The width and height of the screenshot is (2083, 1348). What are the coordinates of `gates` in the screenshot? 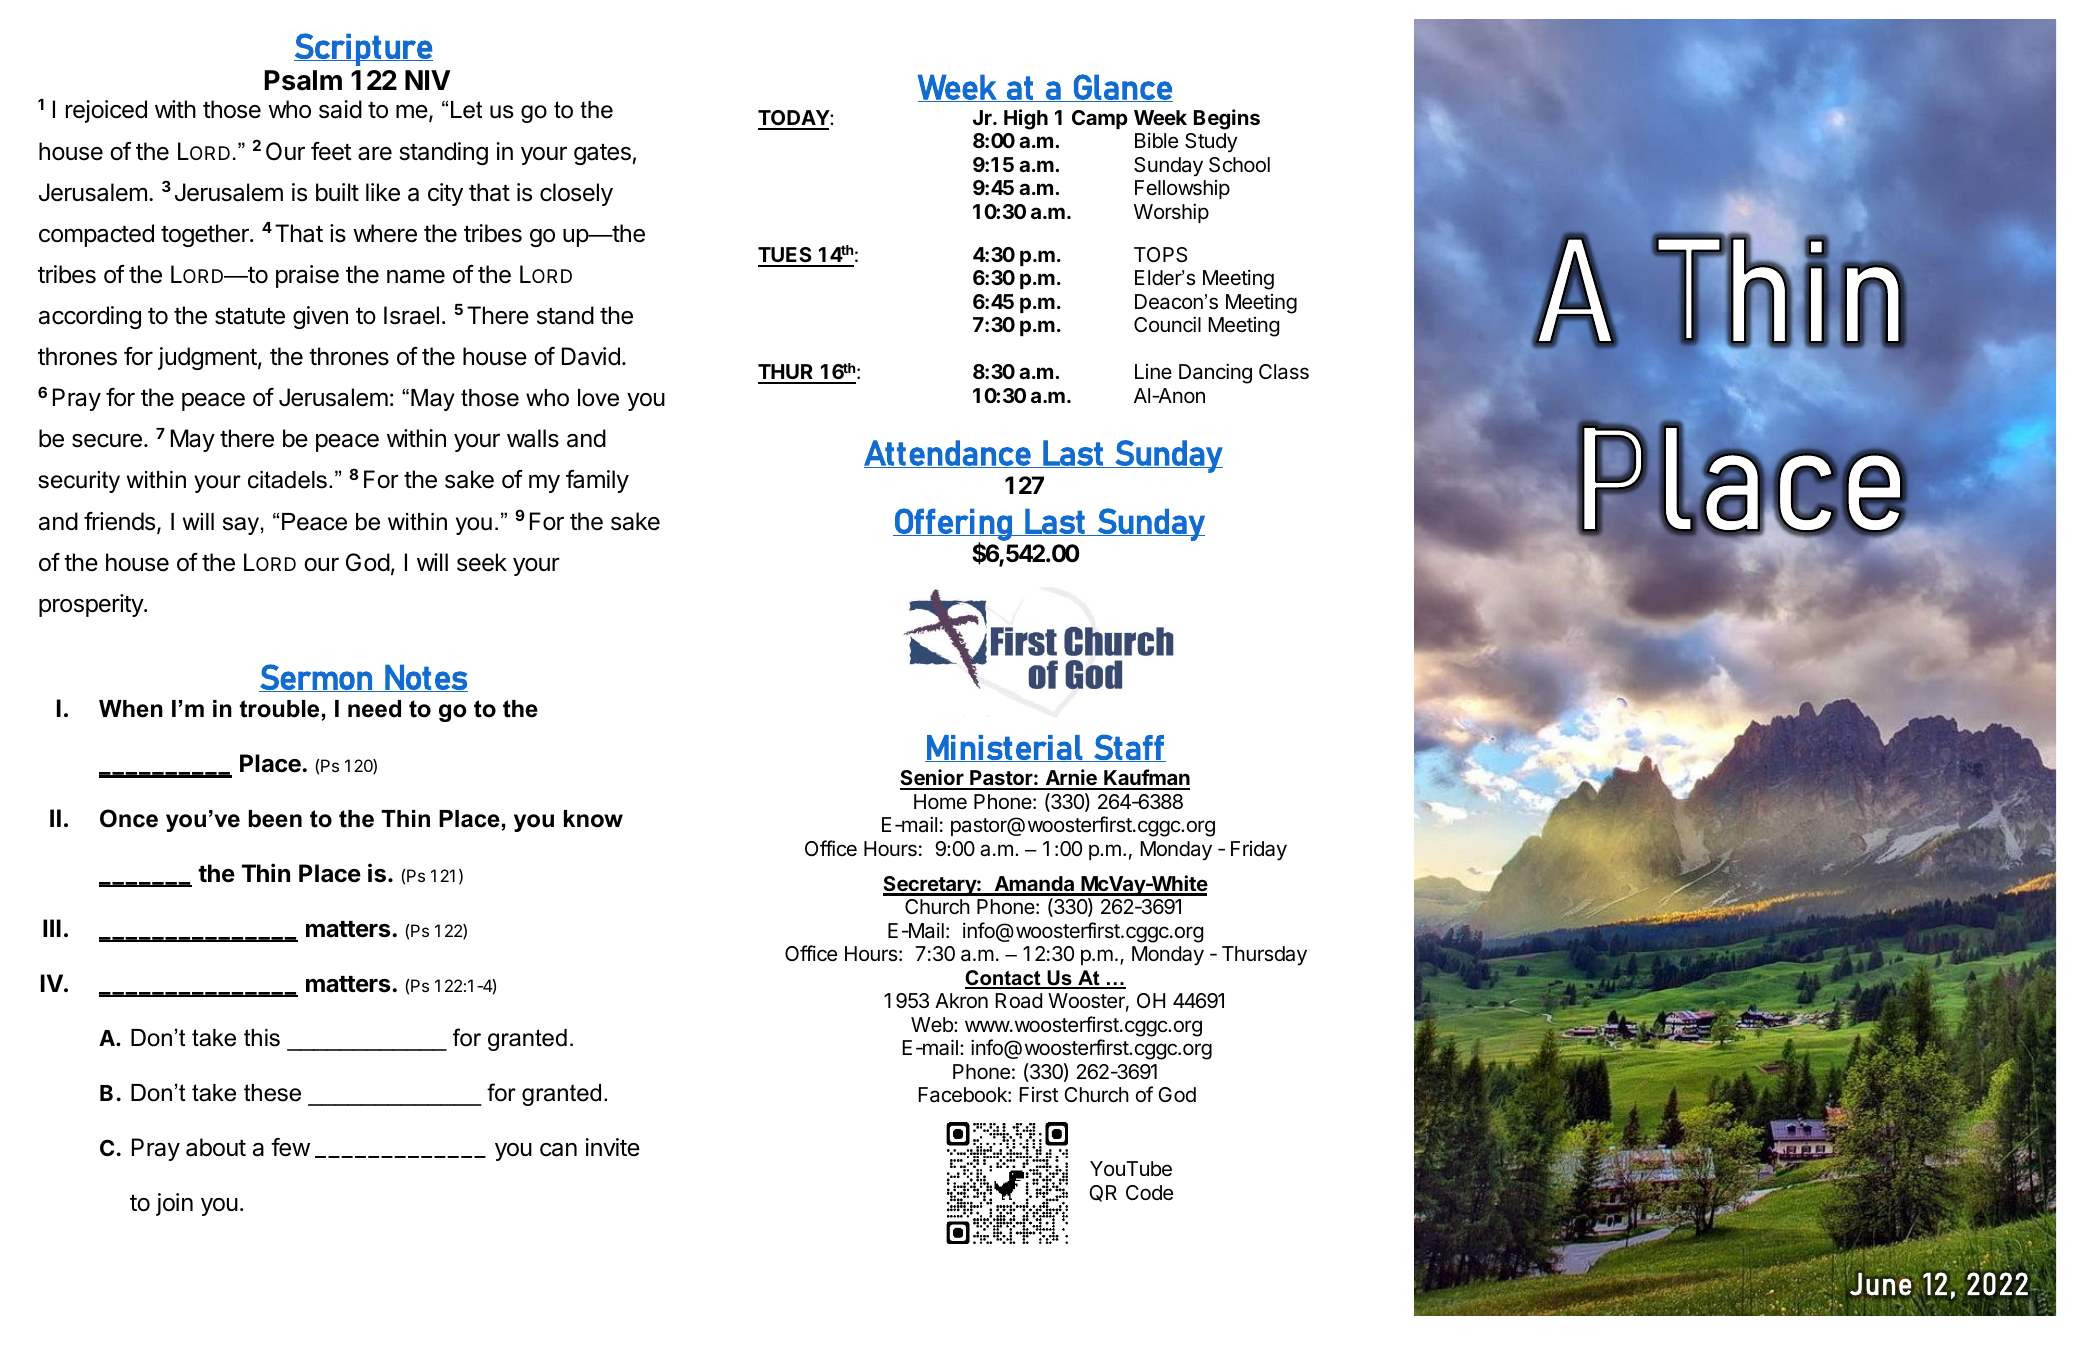 It's located at (602, 154).
